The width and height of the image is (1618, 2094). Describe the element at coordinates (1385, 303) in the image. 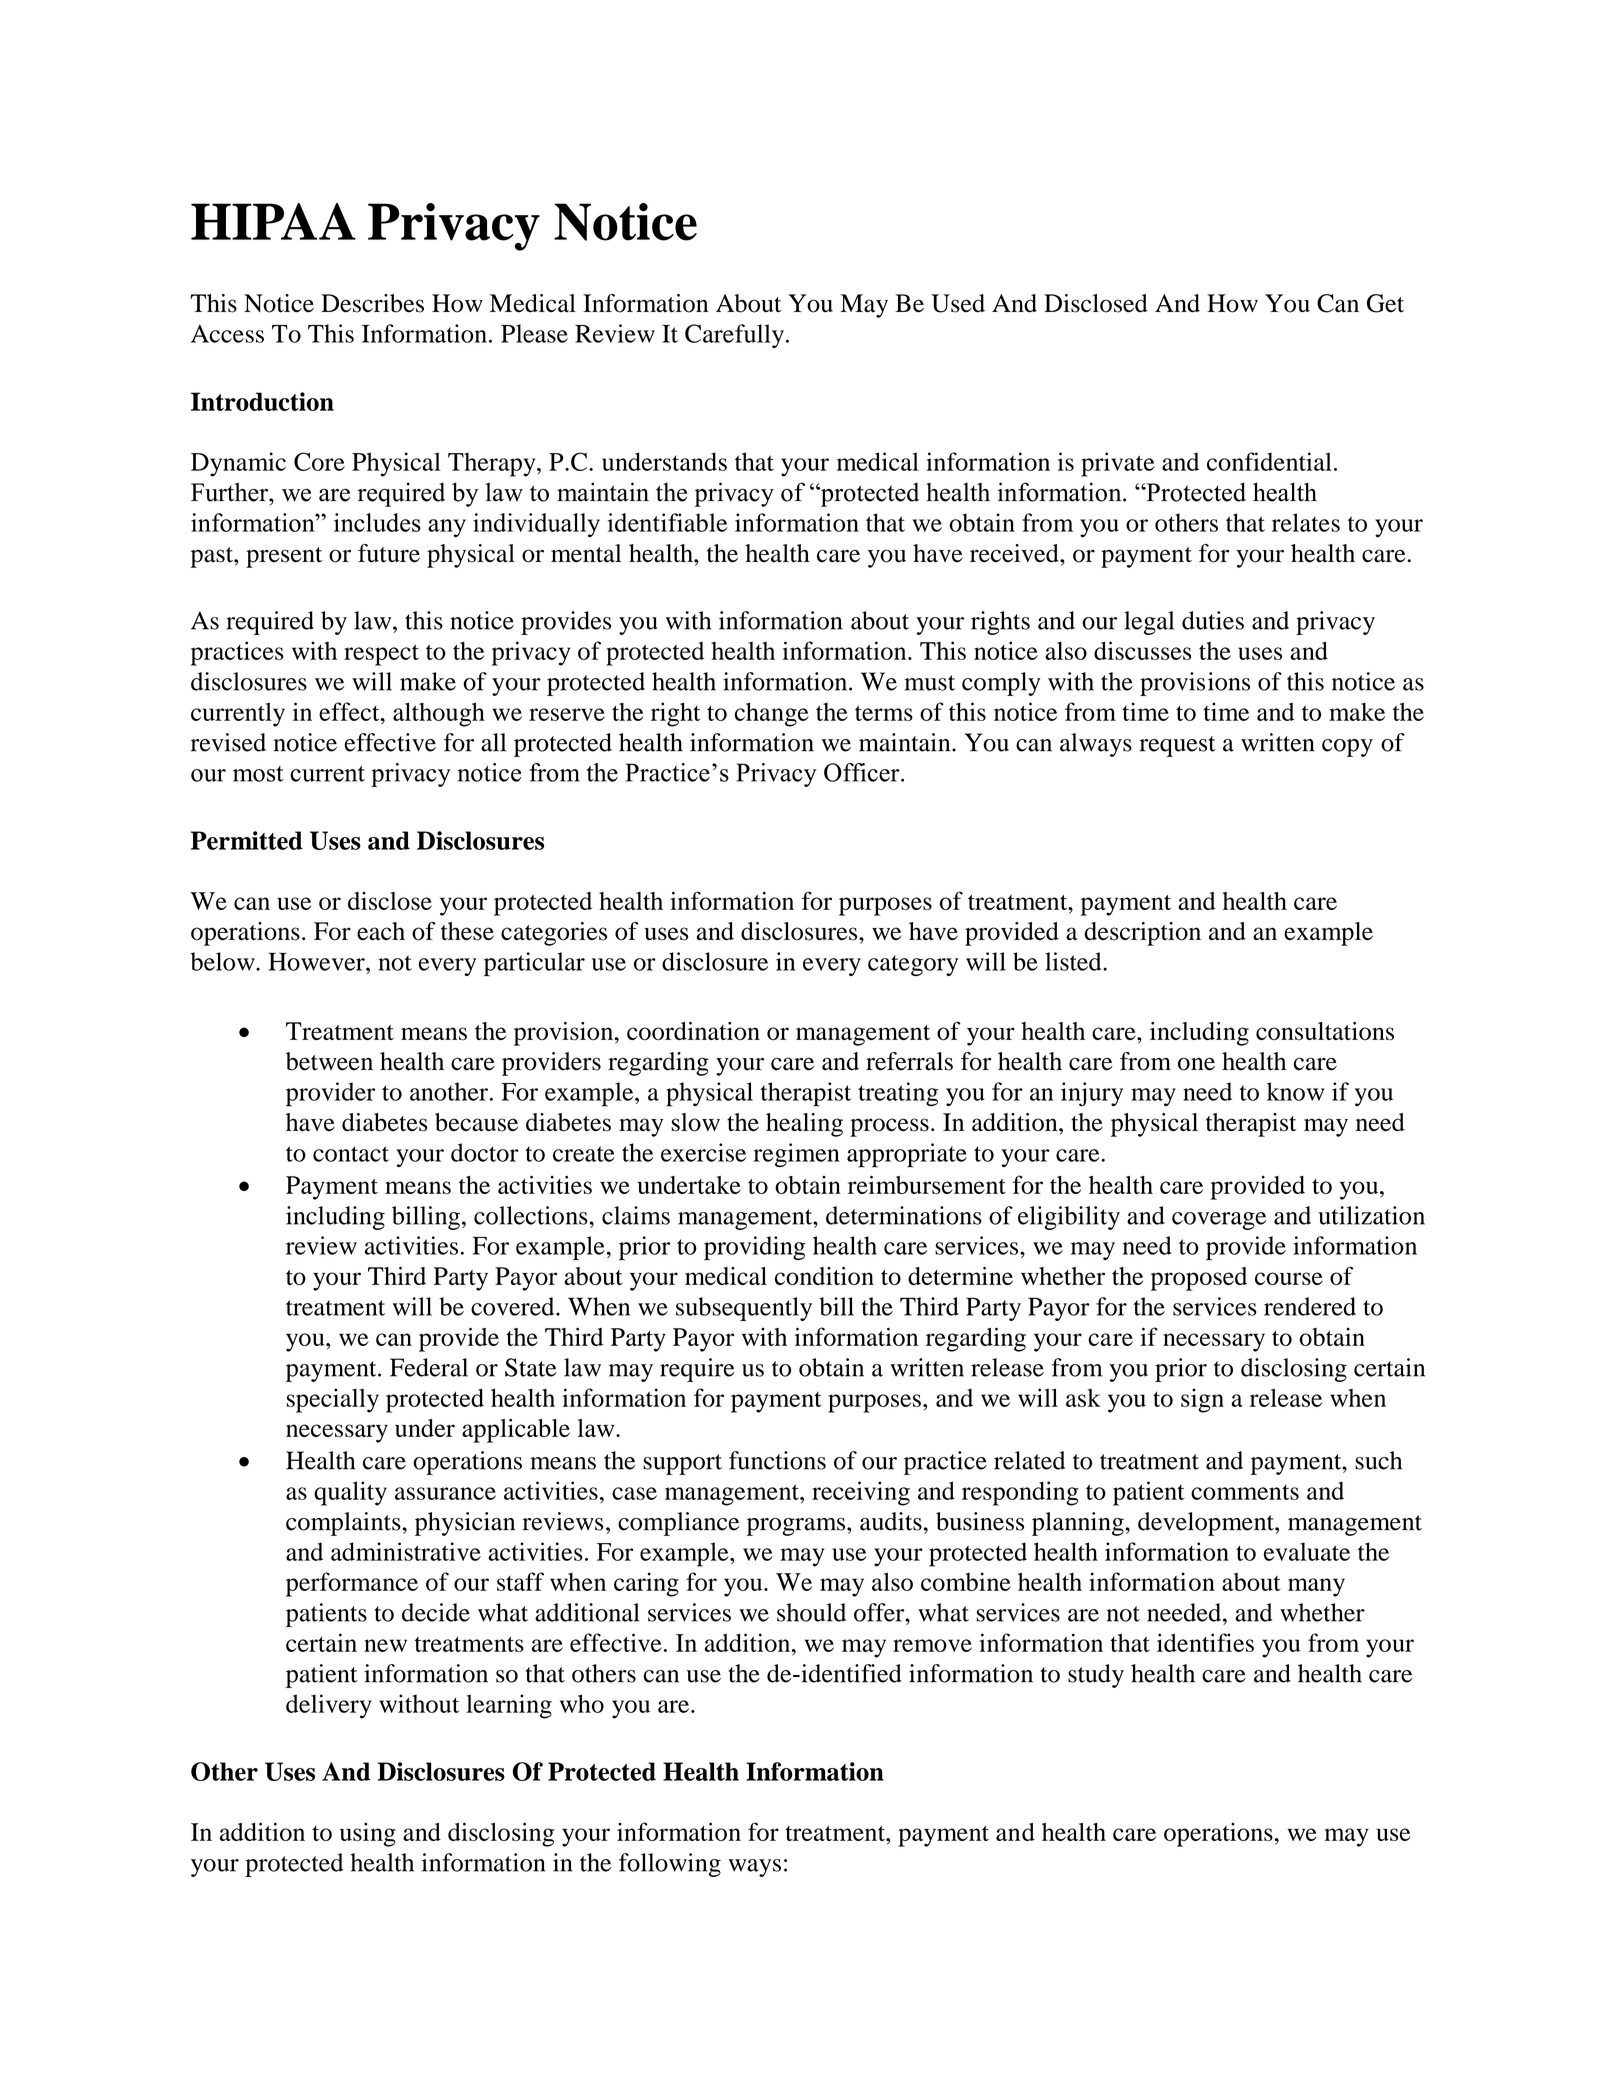

I see `Get` at that location.
